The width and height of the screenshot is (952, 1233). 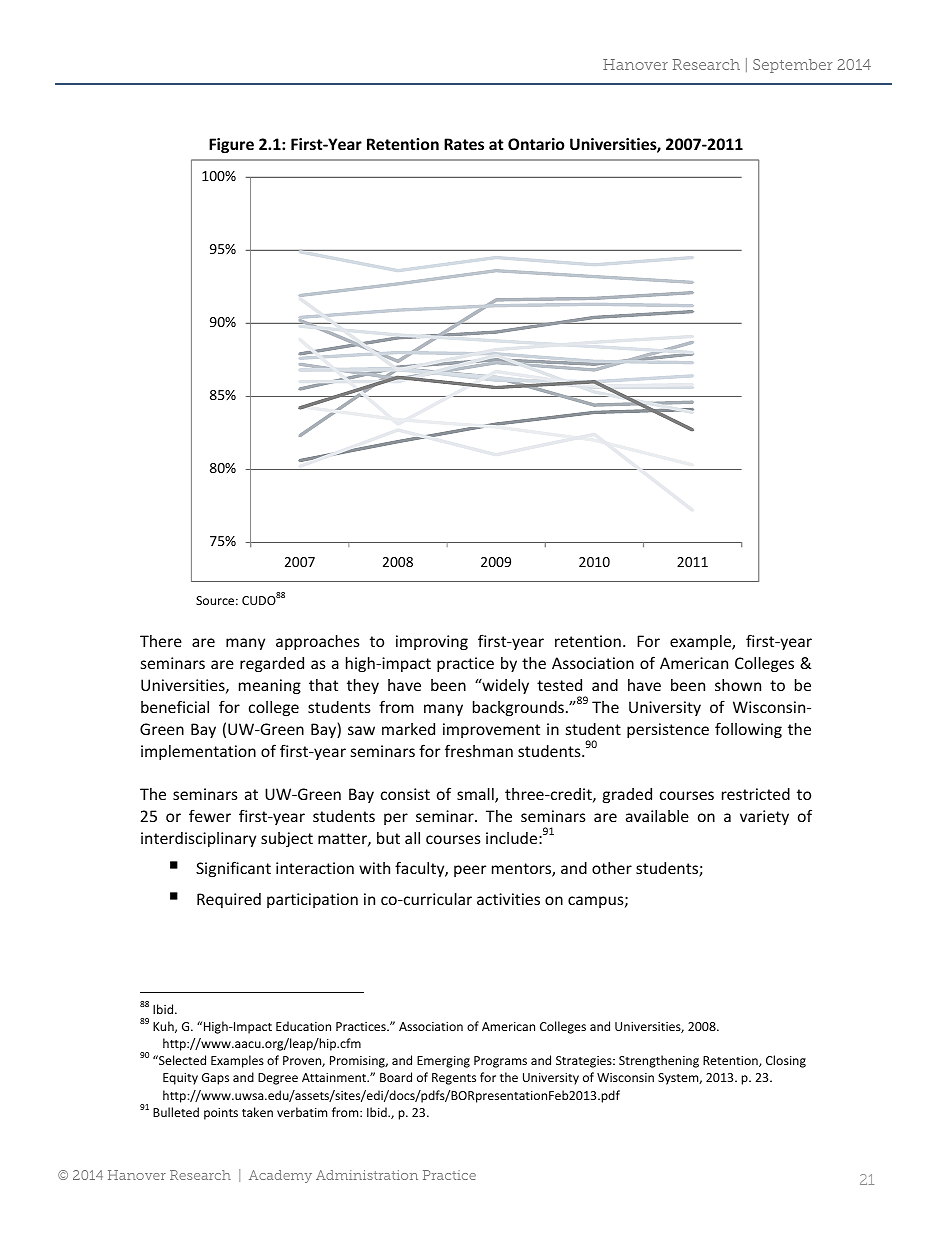 I want to click on points, so click(x=221, y=1114).
